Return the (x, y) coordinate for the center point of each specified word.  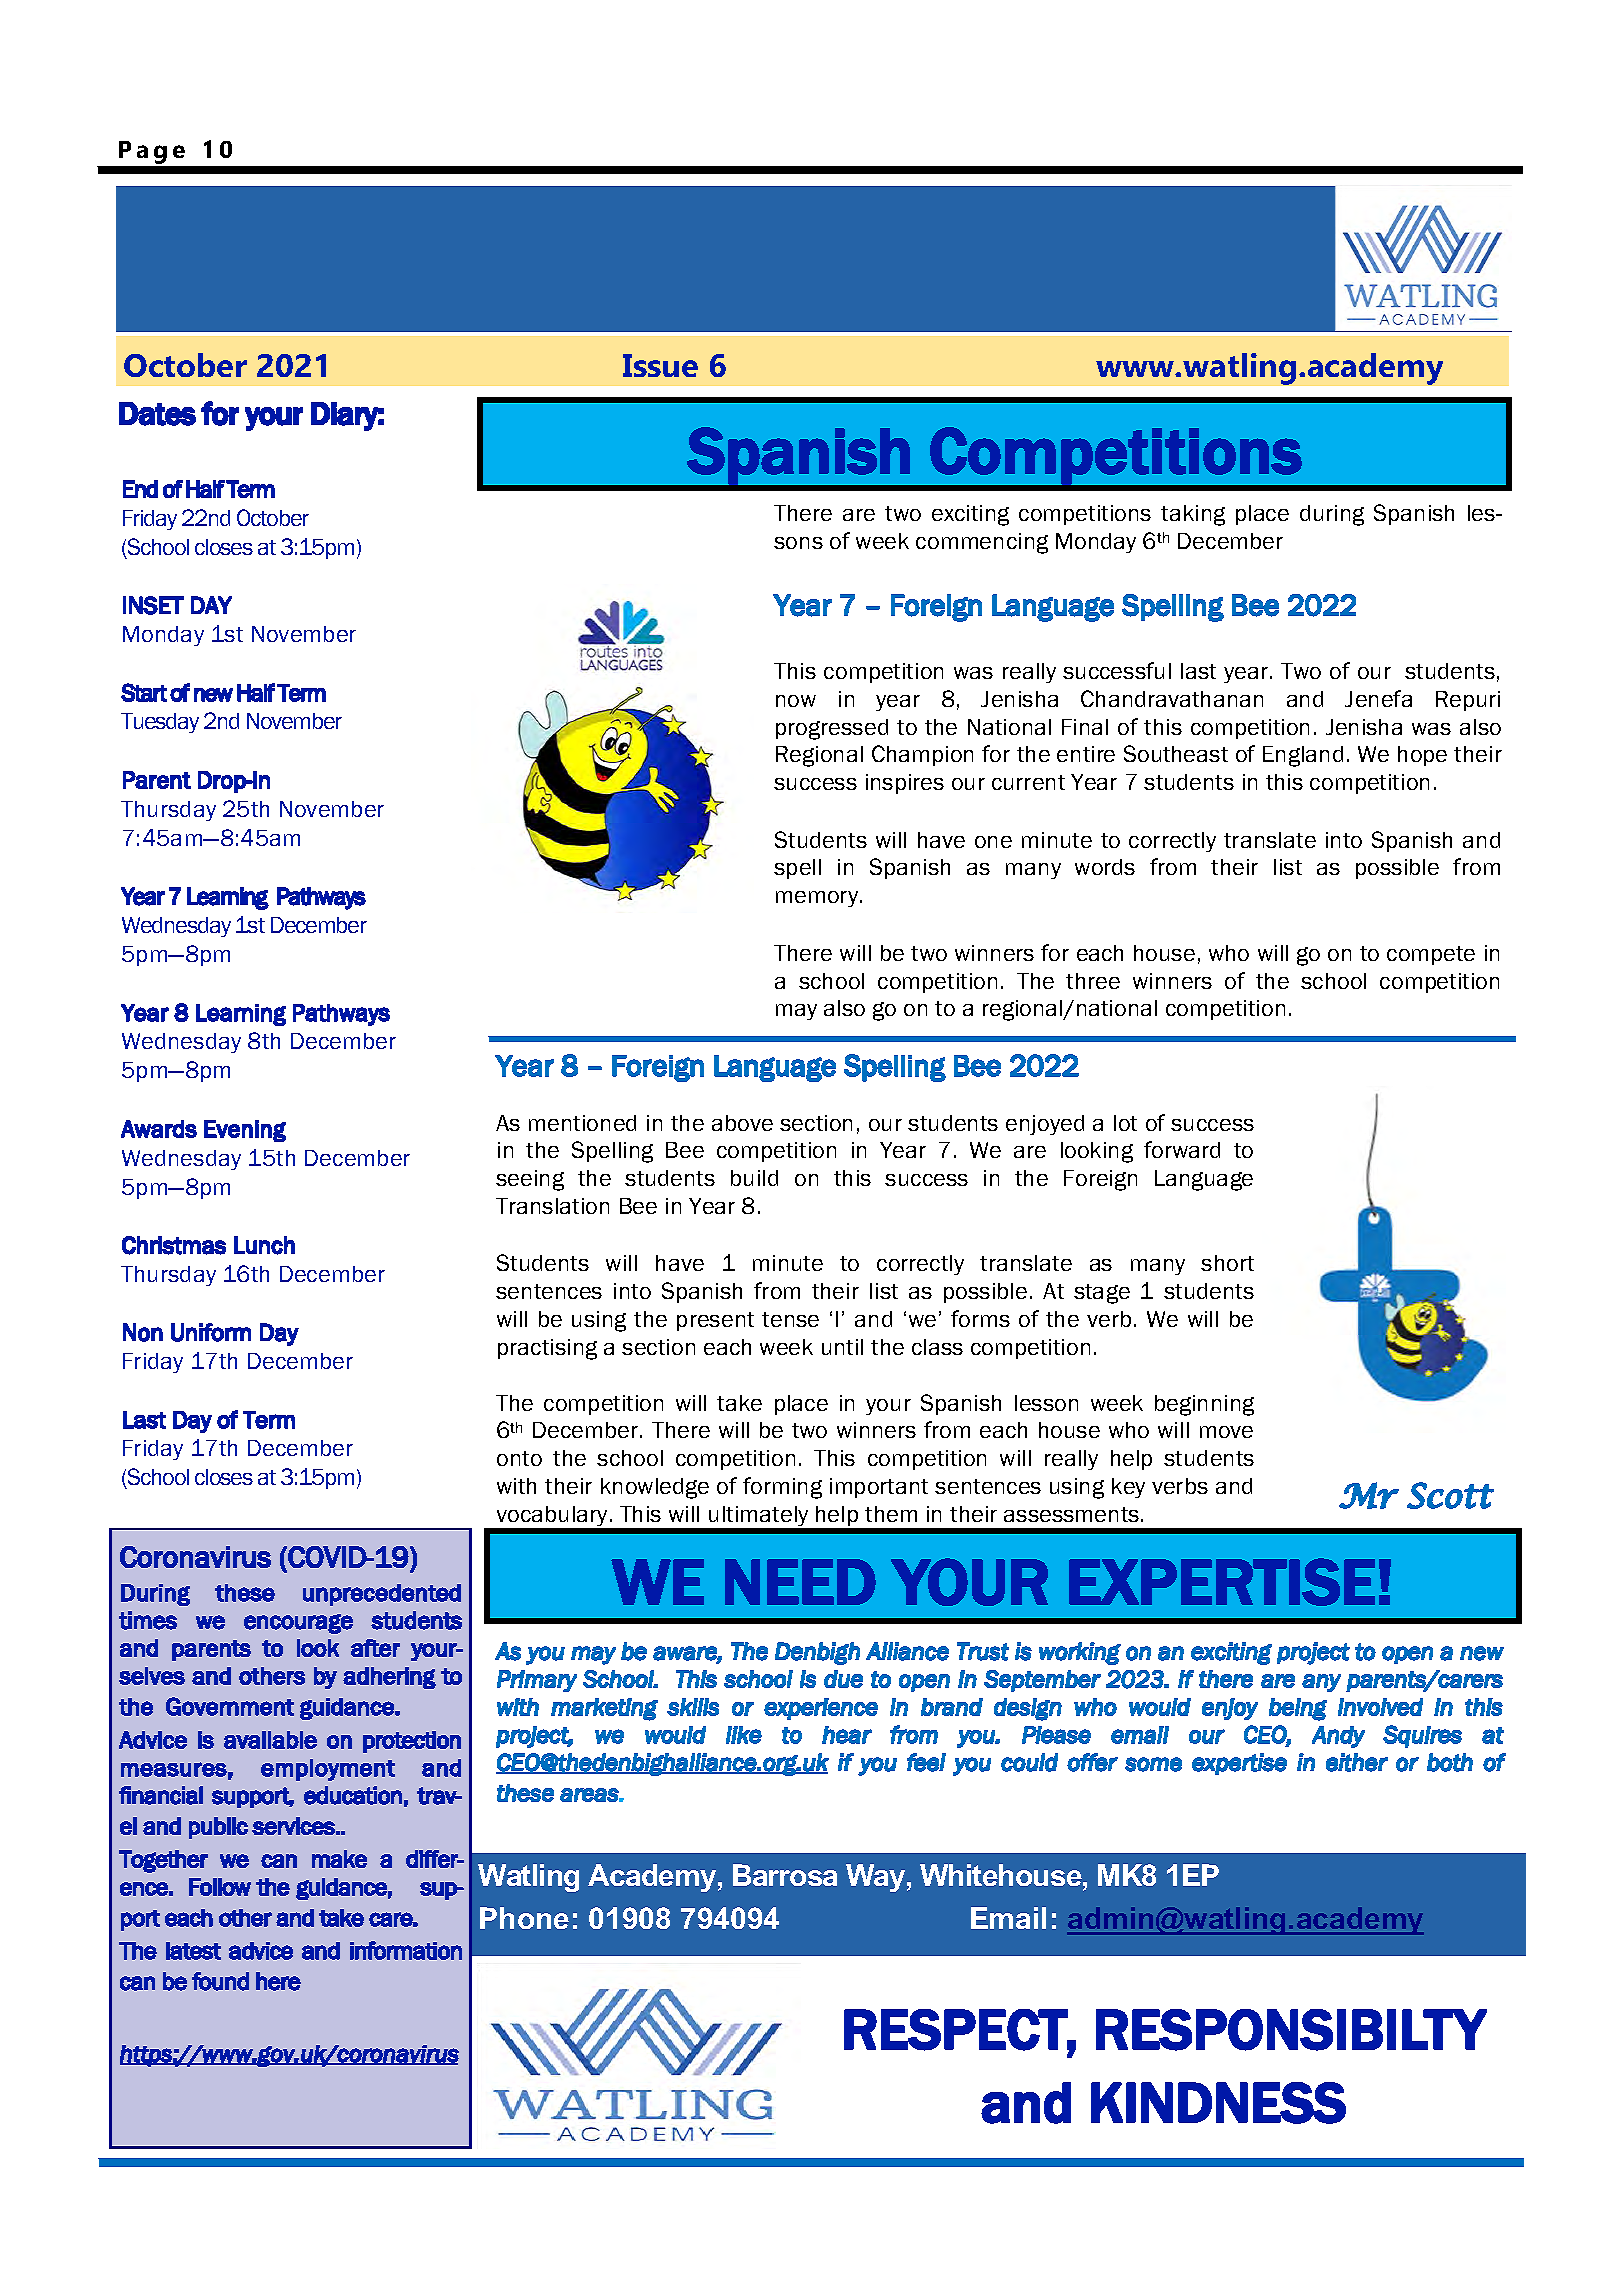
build (754, 1178)
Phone (524, 1918)
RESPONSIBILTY (1291, 2030)
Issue (660, 365)
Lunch (264, 1245)
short (1227, 1263)
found (220, 1981)
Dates (157, 414)
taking (1193, 515)
